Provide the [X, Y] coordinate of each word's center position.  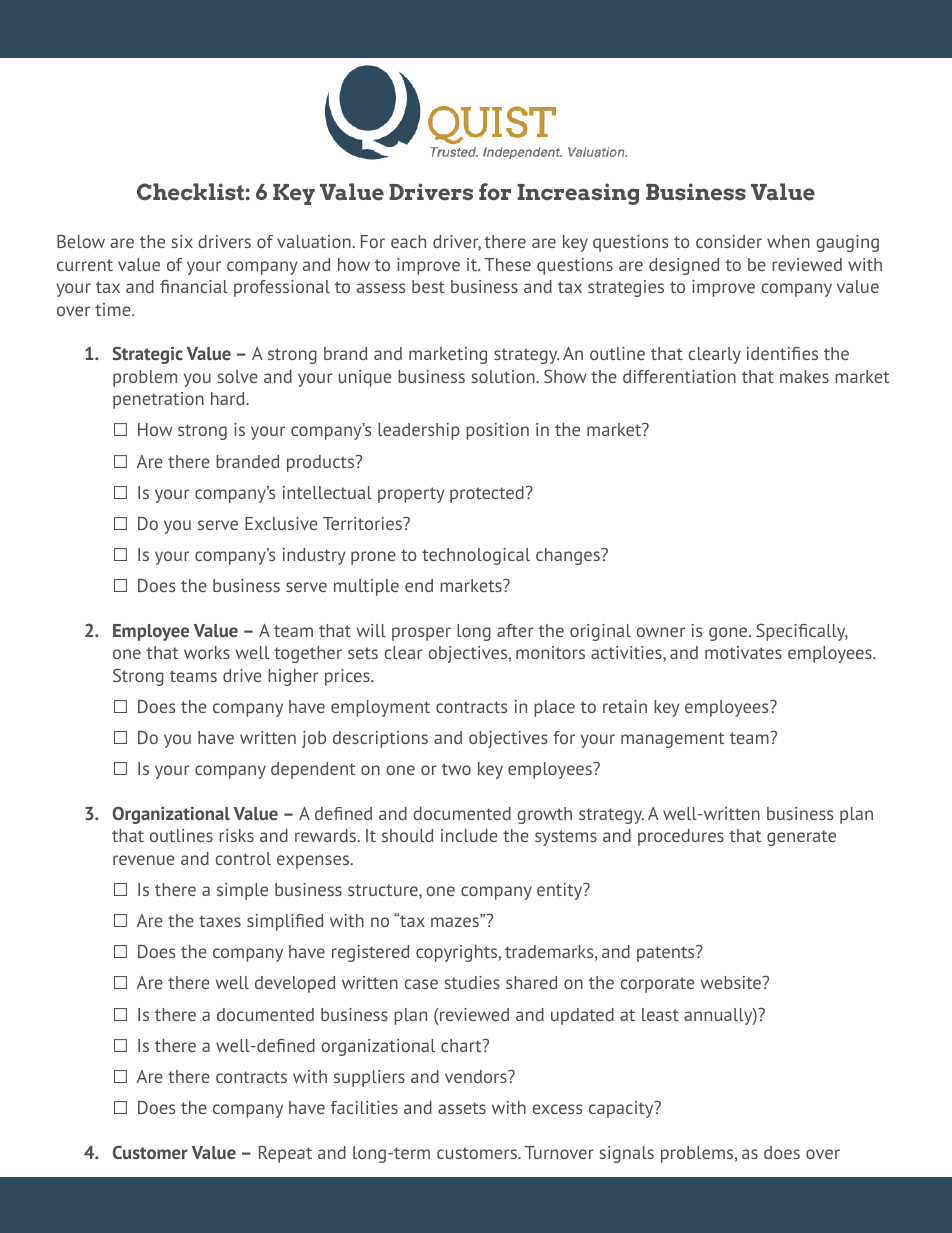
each [408, 241]
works [207, 652]
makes [804, 376]
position [497, 431]
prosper [421, 634]
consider [729, 241]
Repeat [285, 1154]
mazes [456, 921]
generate [801, 838]
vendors [477, 1076]
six [182, 241]
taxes [220, 921]
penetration [158, 400]
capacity [622, 1109]
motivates [743, 652]
